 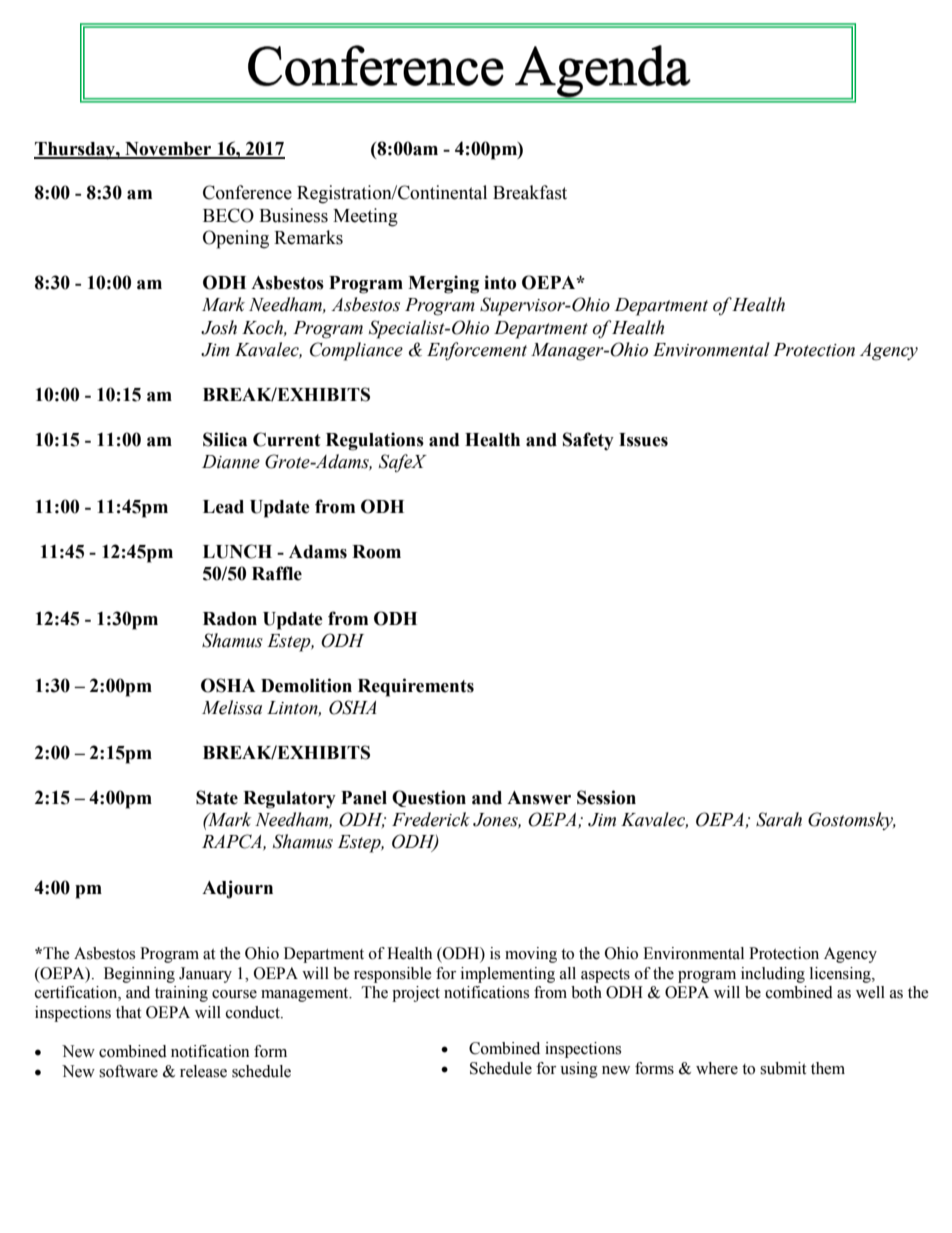 I want to click on Safety, so click(x=588, y=441).
